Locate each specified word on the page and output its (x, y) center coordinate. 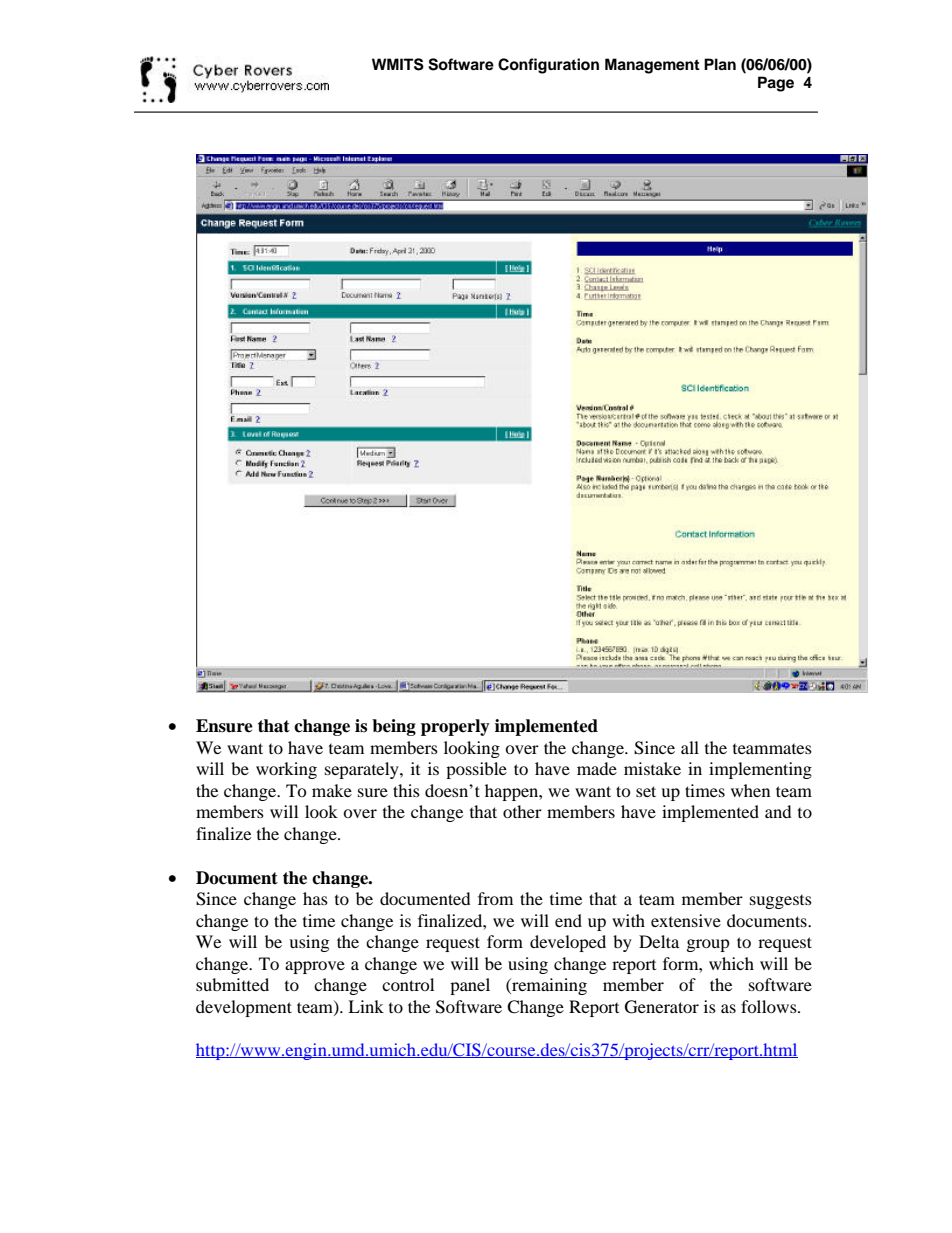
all (690, 747)
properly (455, 727)
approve (315, 967)
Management (652, 66)
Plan (720, 64)
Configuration (548, 66)
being (394, 727)
